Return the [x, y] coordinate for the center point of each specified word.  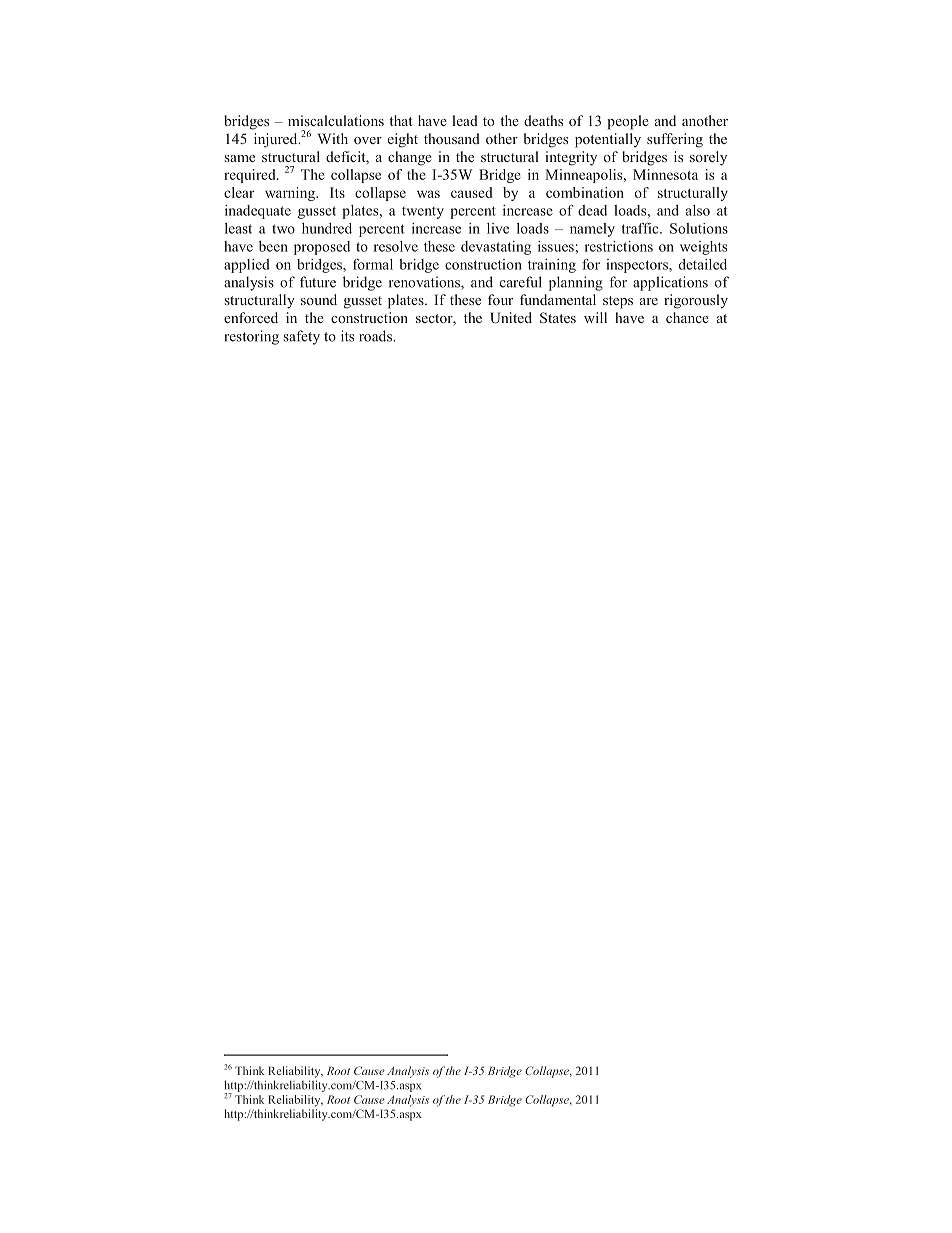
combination [585, 192]
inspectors [638, 266]
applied [247, 266]
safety [302, 337]
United [511, 317]
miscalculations [336, 120]
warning [291, 194]
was [428, 194]
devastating [496, 248]
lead [465, 120]
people [628, 122]
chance [687, 317]
